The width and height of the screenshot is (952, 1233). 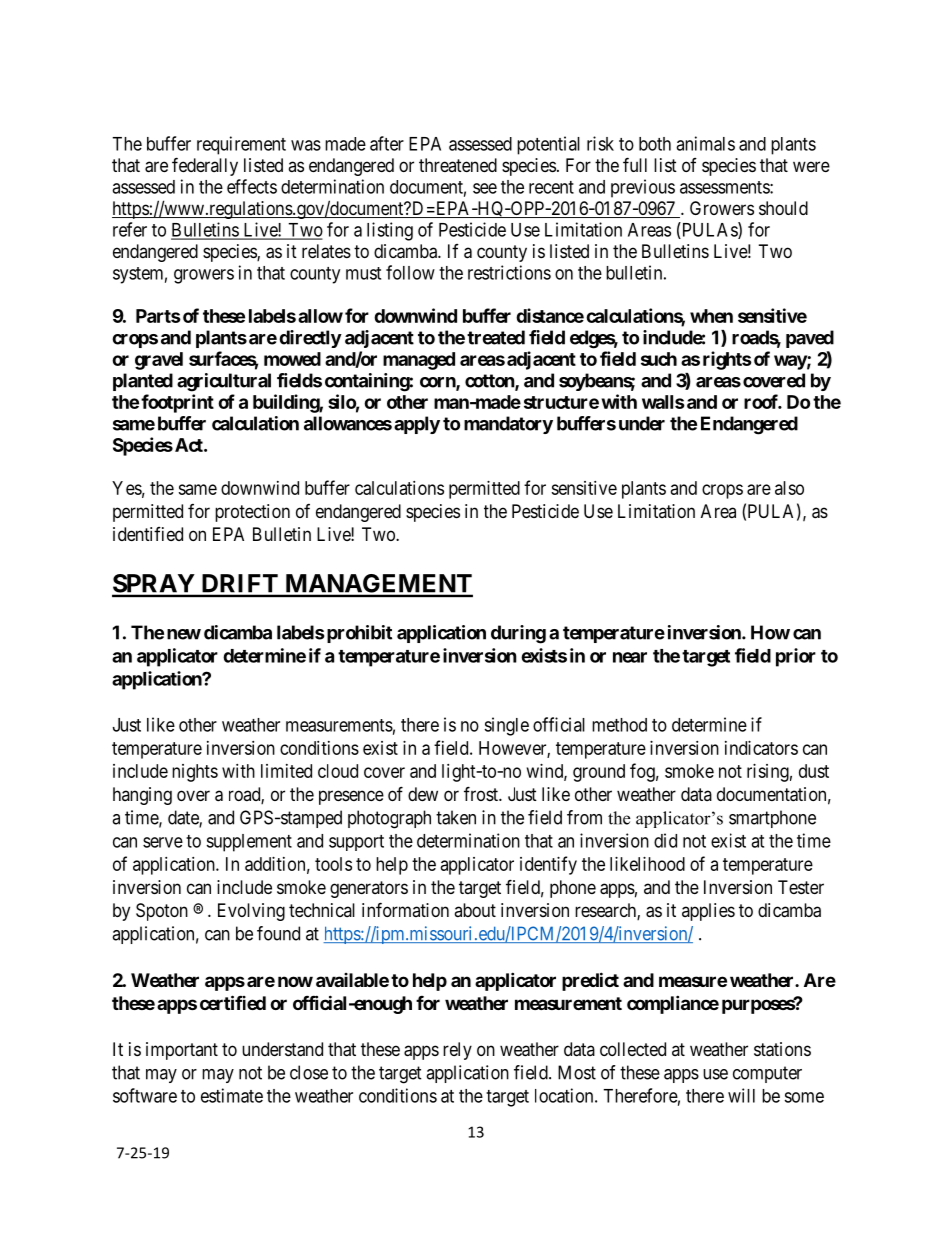 I want to click on new, so click(x=184, y=634).
